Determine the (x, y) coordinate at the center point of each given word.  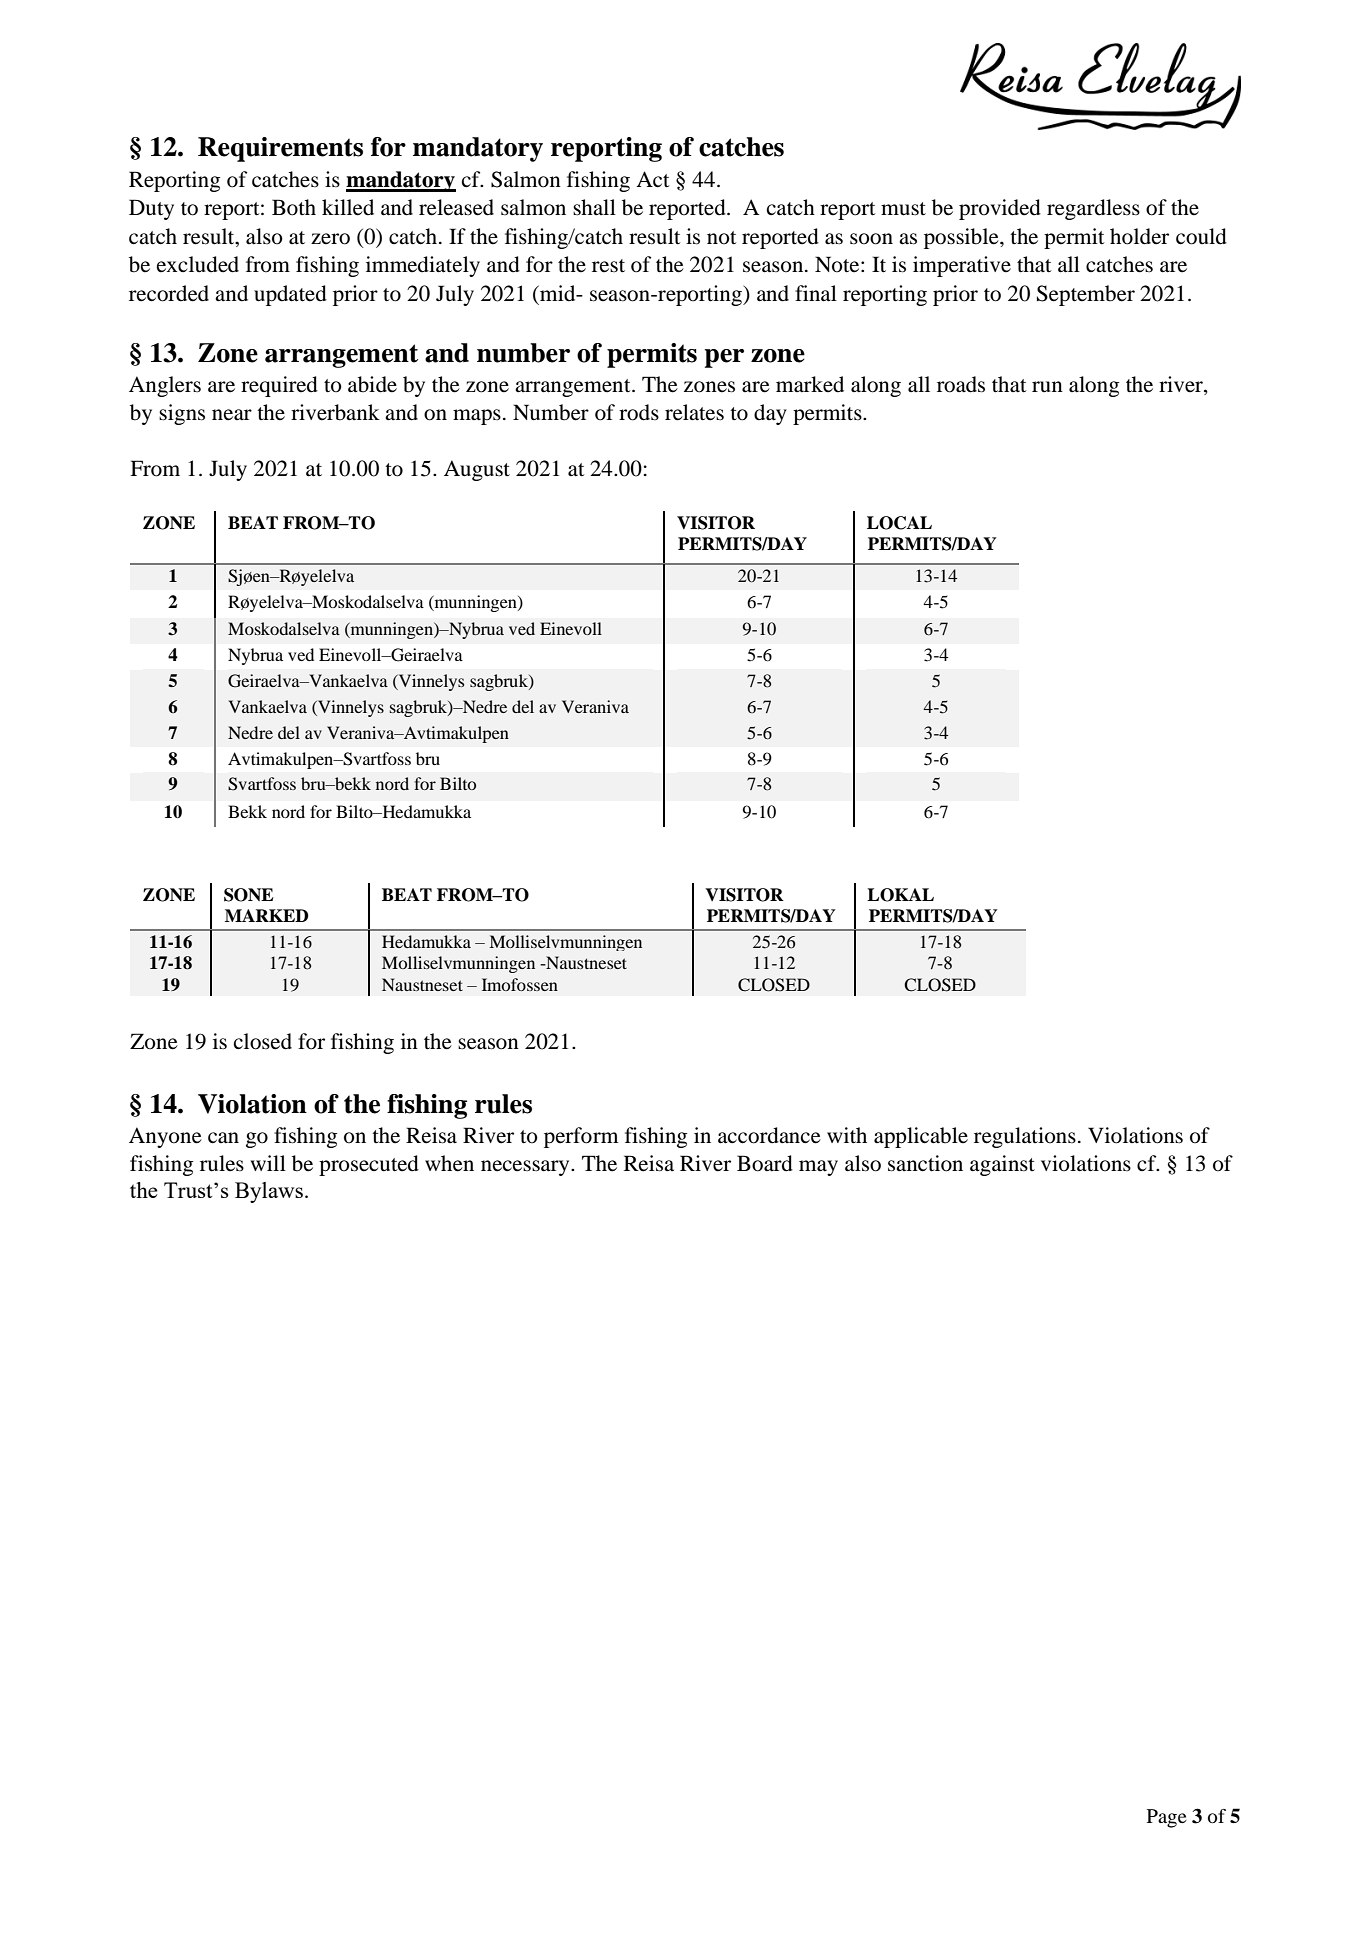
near (232, 415)
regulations (1025, 1137)
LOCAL (899, 523)
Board (765, 1163)
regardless (1093, 209)
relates (694, 412)
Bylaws (269, 1192)
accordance (769, 1135)
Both (294, 207)
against (1002, 1165)
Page (1167, 1818)
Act (653, 179)
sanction (925, 1163)
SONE (249, 895)
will (268, 1163)
